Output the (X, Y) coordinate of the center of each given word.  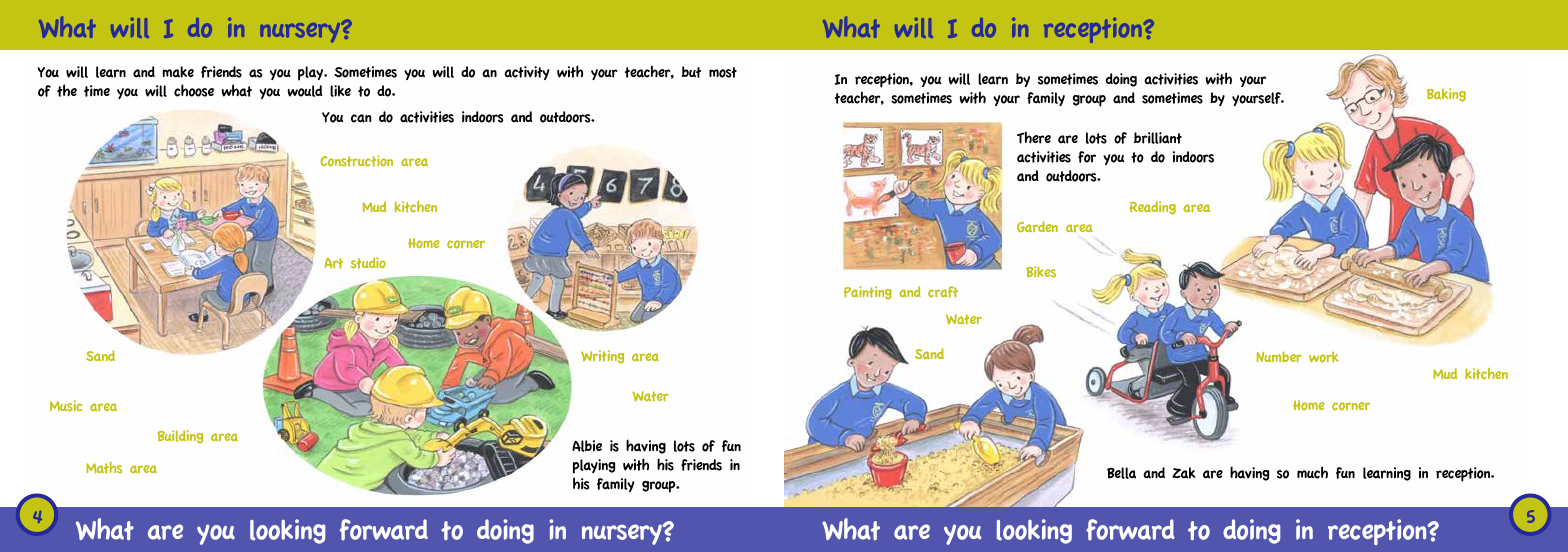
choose (194, 90)
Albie (587, 446)
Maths (104, 468)
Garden (1037, 227)
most (723, 72)
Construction (356, 161)
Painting (867, 293)
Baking (1446, 95)
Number (1279, 356)
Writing (602, 357)
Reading (1152, 208)
